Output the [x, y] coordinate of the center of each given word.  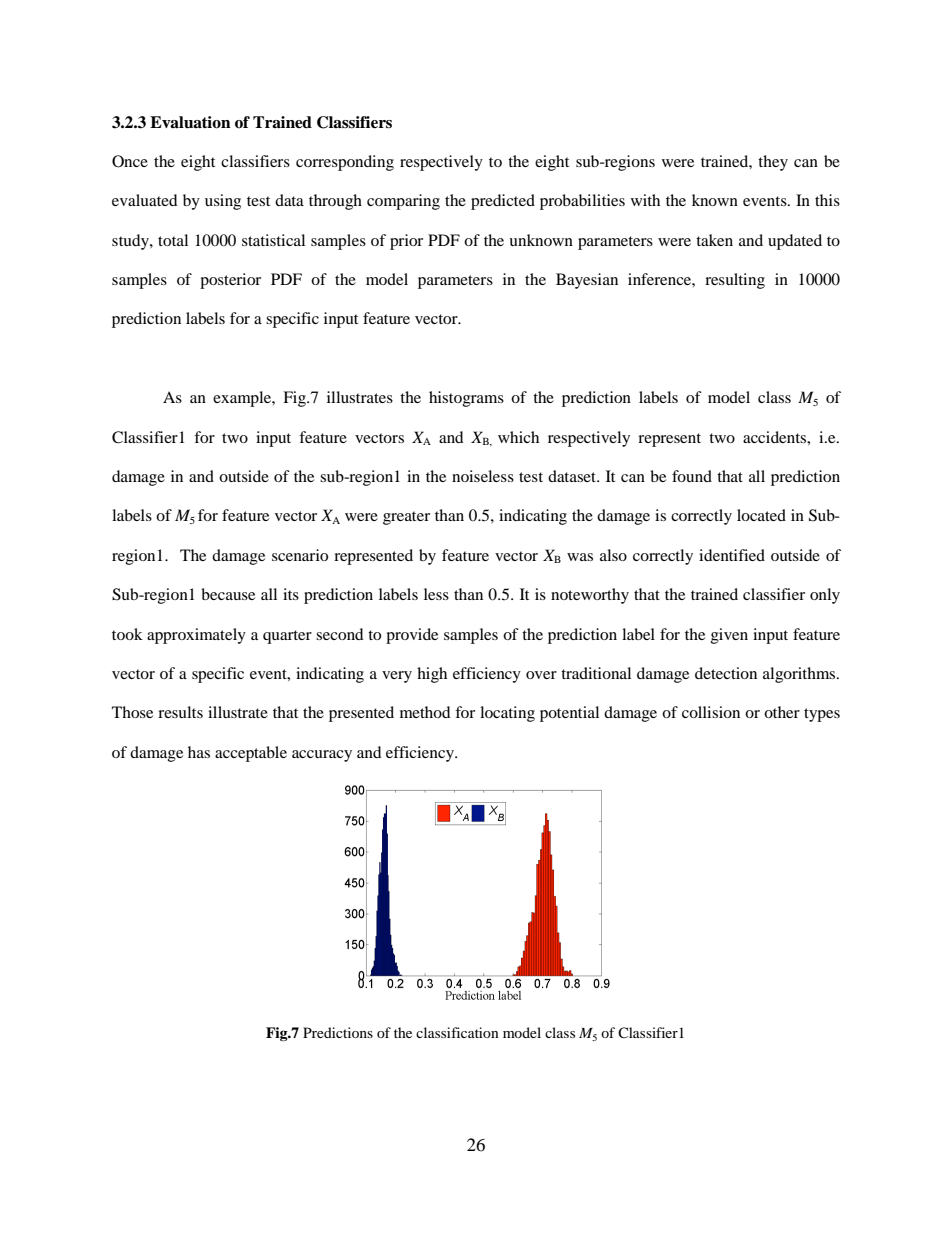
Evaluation [190, 122]
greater [406, 518]
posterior [230, 281]
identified [732, 555]
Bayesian [587, 281]
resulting [735, 281]
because [228, 594]
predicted [503, 202]
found [692, 476]
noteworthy [590, 596]
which [518, 437]
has [199, 752]
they [773, 163]
